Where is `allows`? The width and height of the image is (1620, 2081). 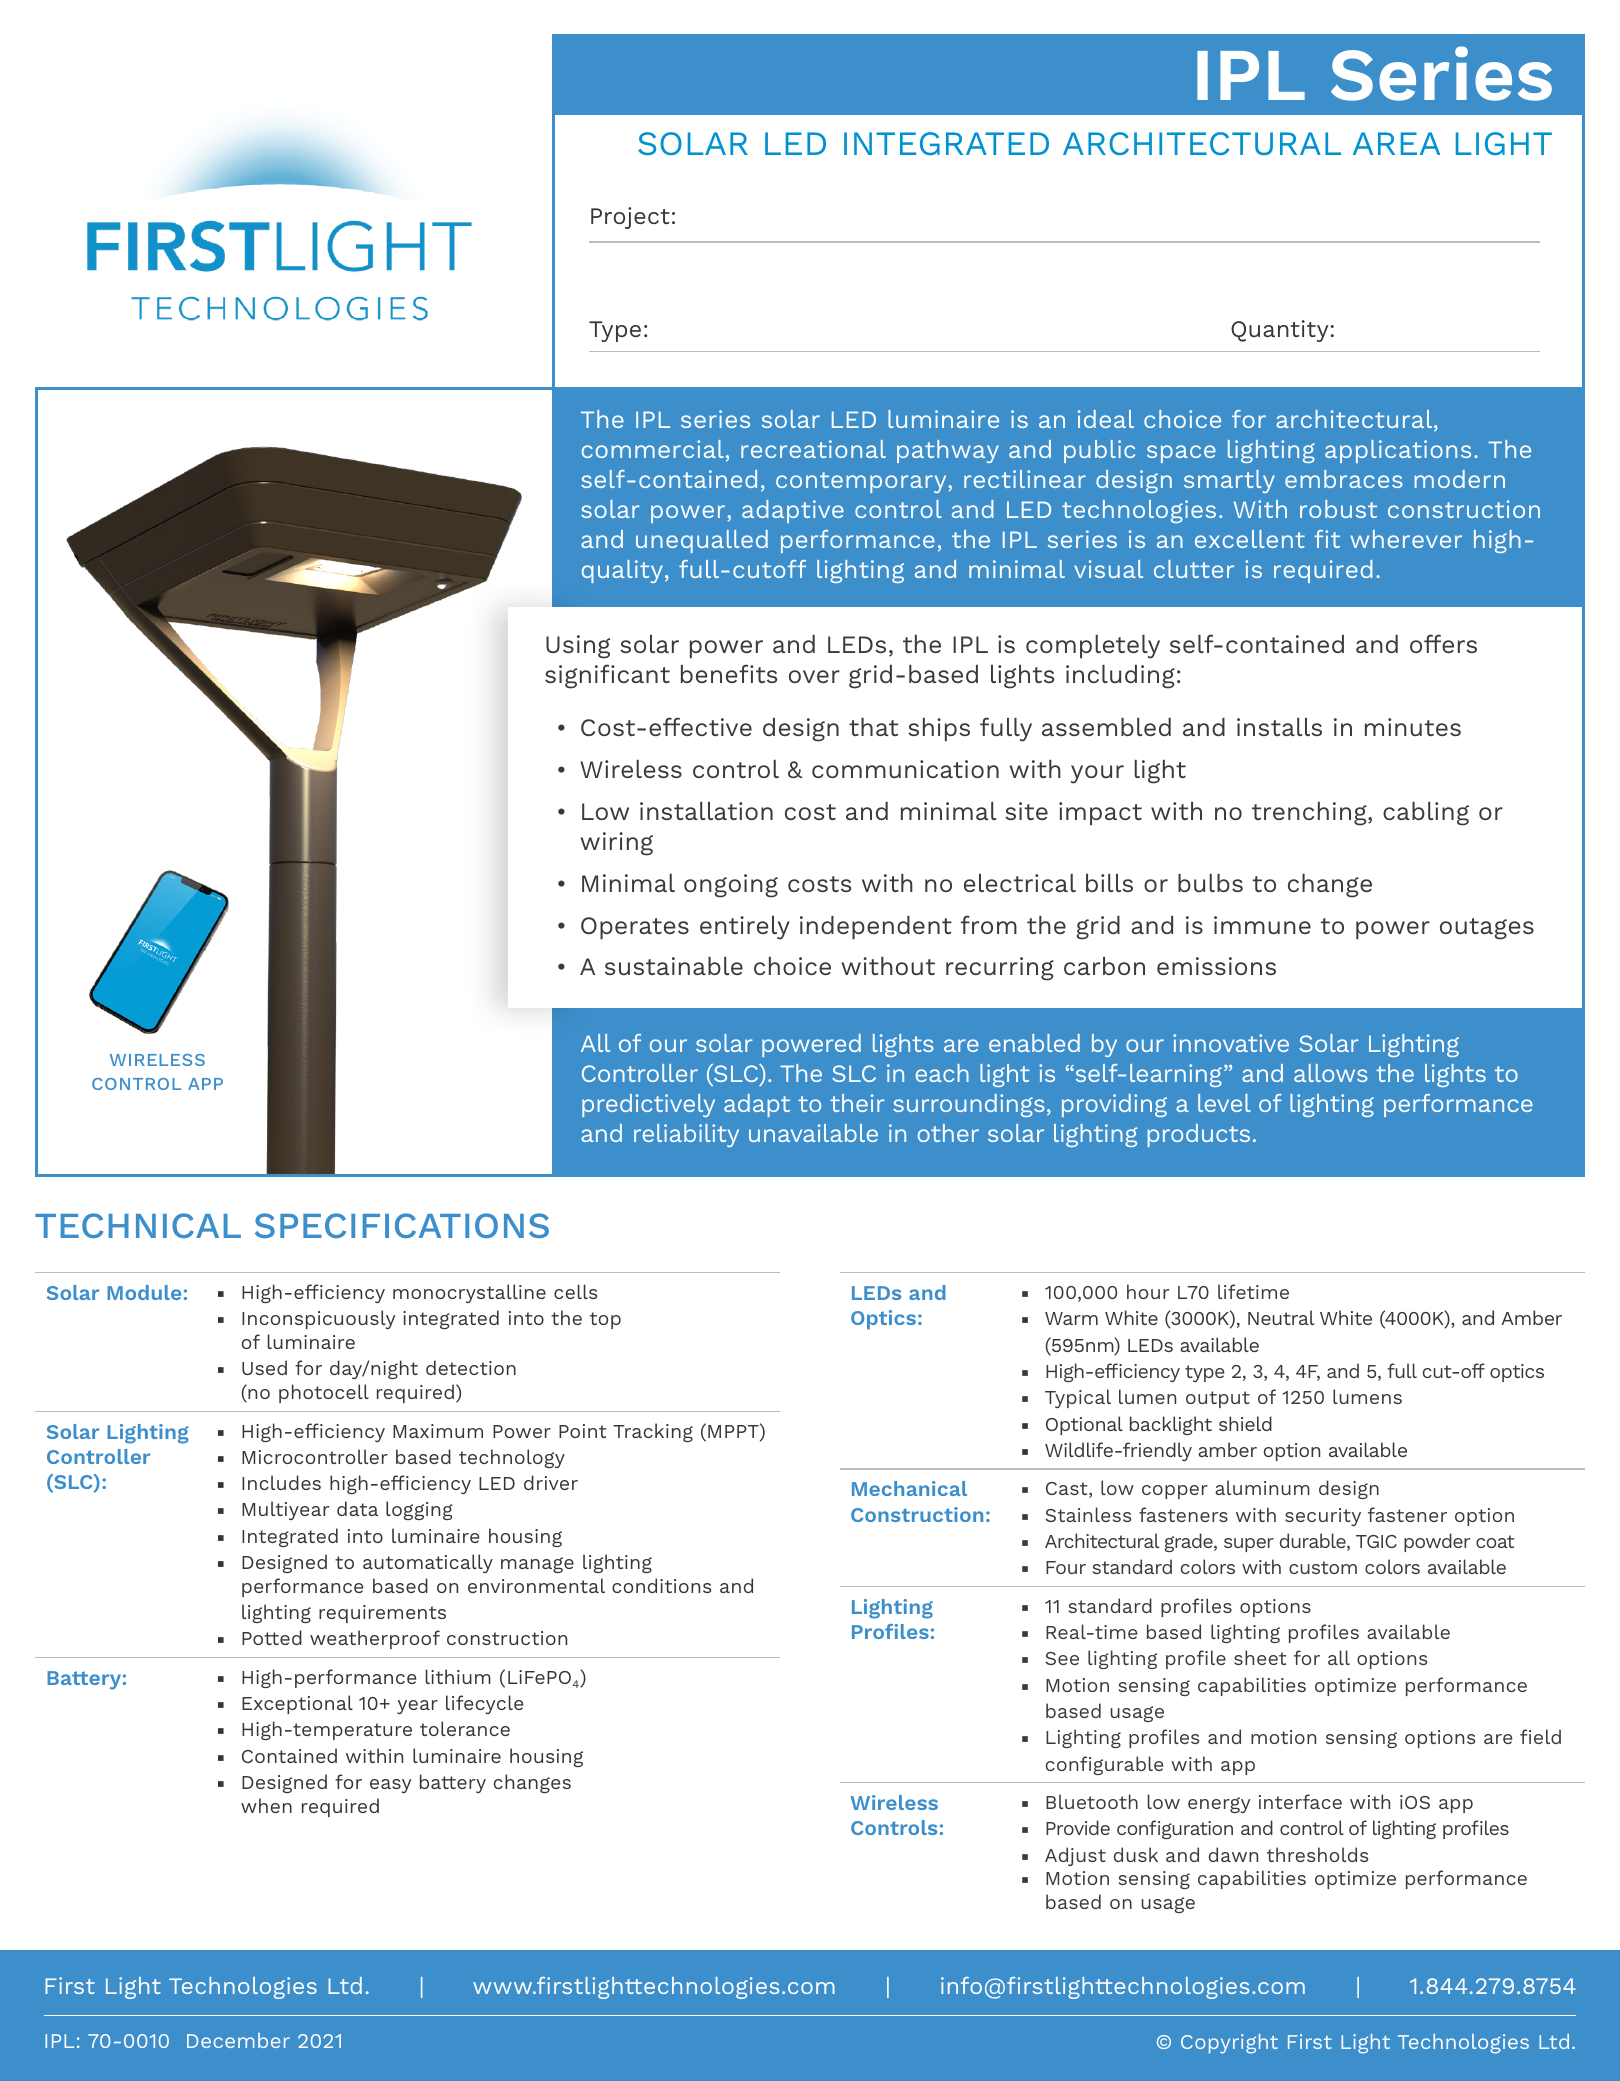
allows is located at coordinates (1331, 1073).
